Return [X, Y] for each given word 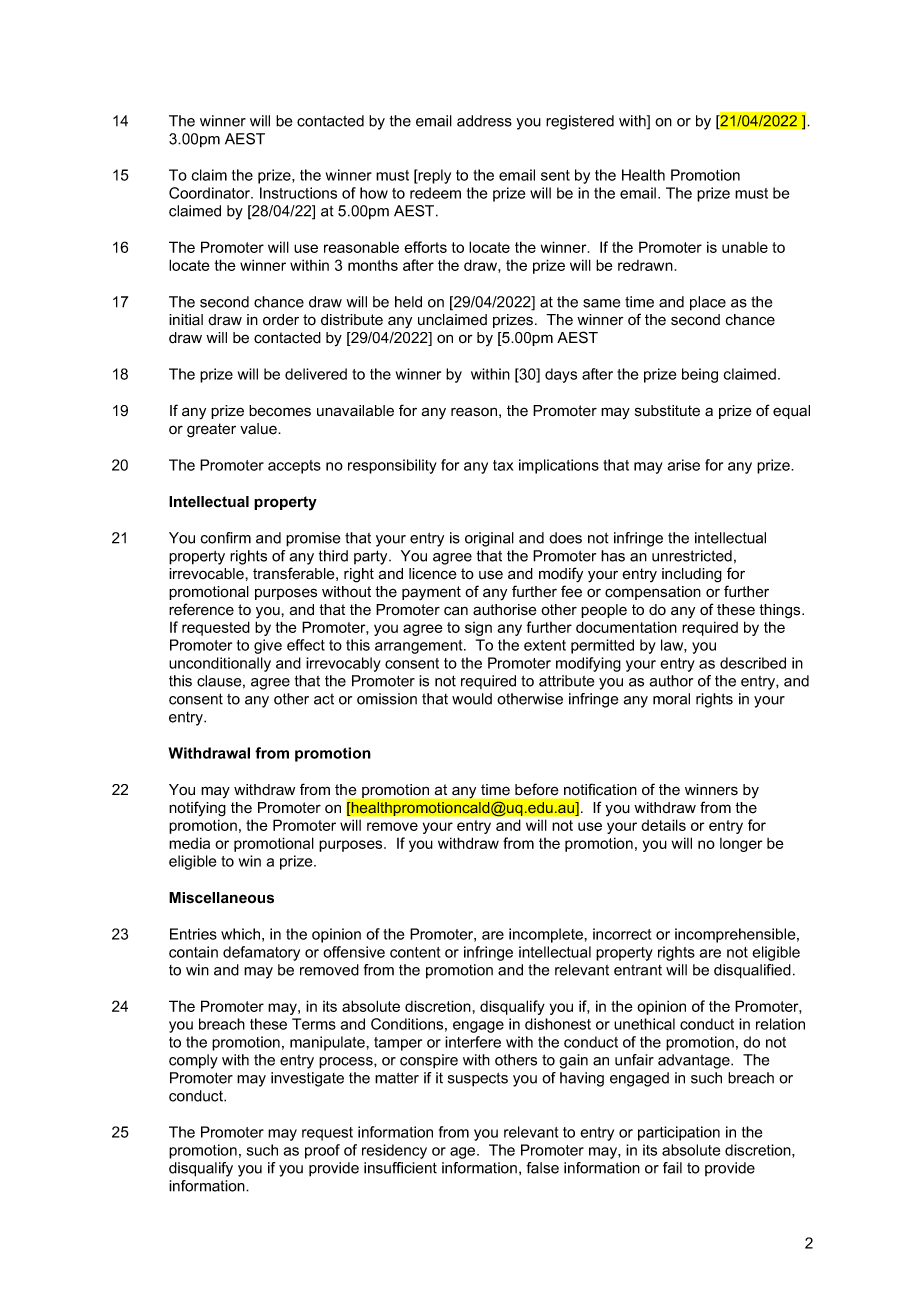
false [543, 1168]
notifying [197, 809]
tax [503, 465]
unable [745, 247]
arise [683, 465]
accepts [294, 467]
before [536, 789]
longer [741, 845]
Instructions [298, 193]
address [484, 121]
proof [322, 1151]
